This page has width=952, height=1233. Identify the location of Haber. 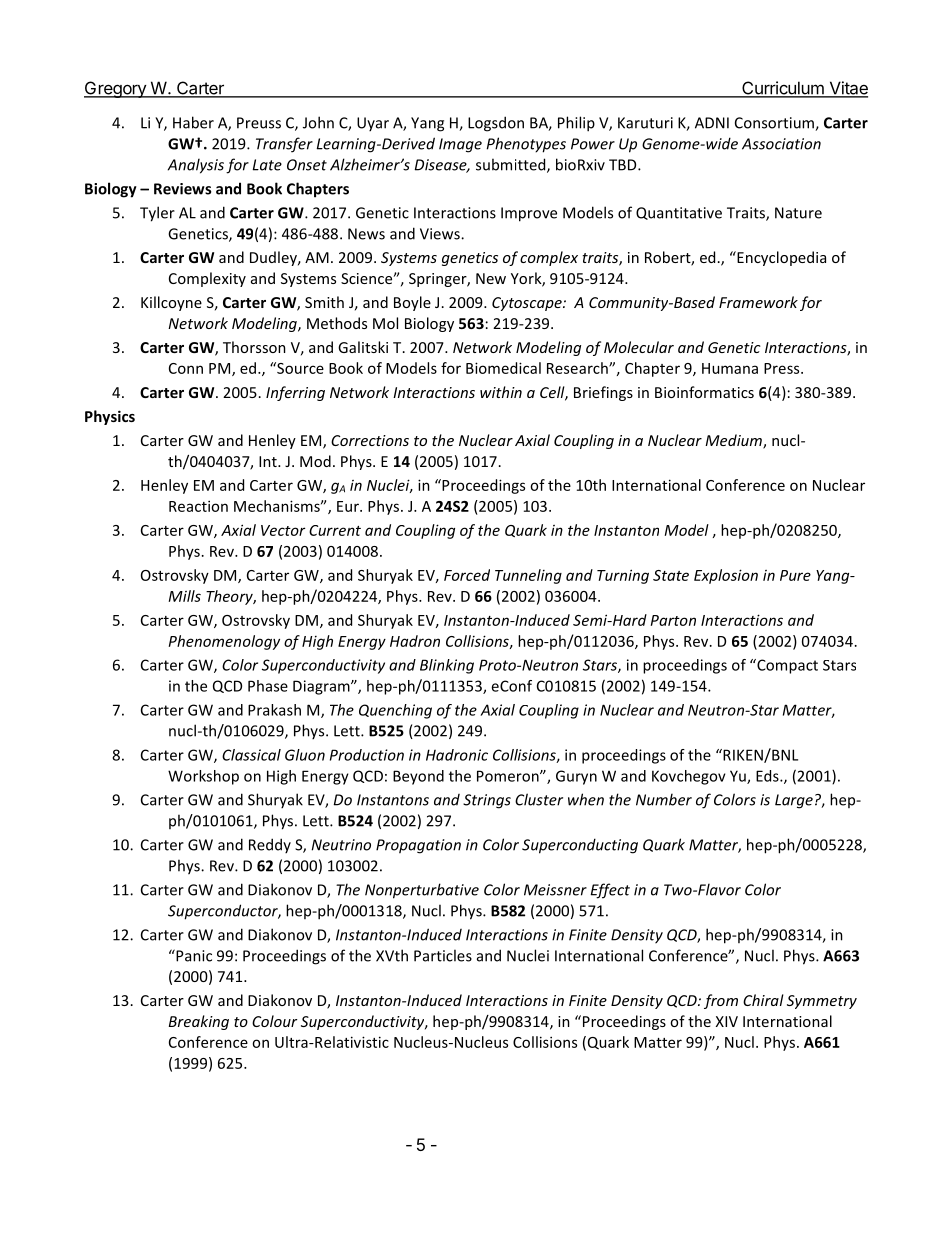
(193, 122).
